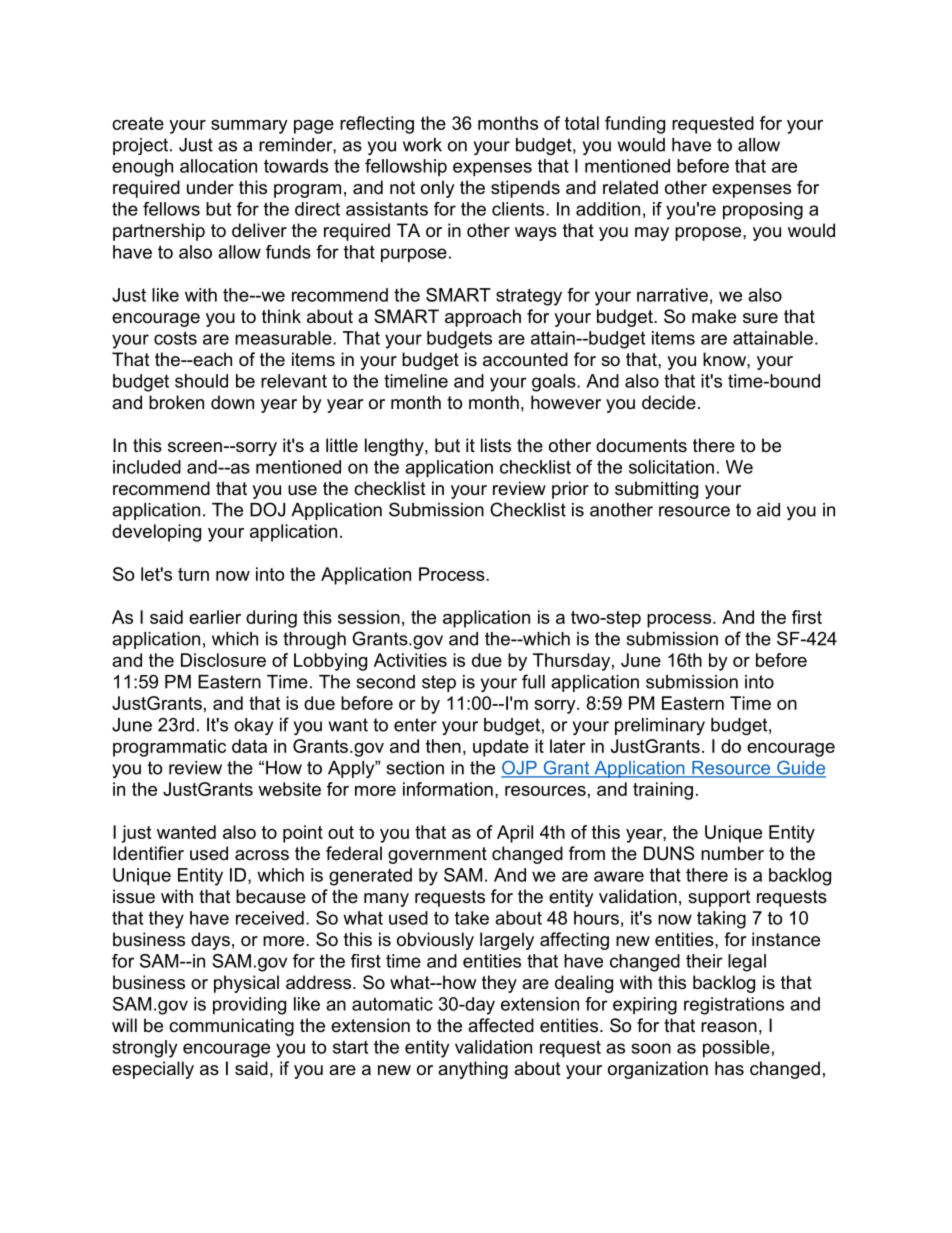 This screenshot has height=1233, width=952. I want to click on funding, so click(635, 125).
